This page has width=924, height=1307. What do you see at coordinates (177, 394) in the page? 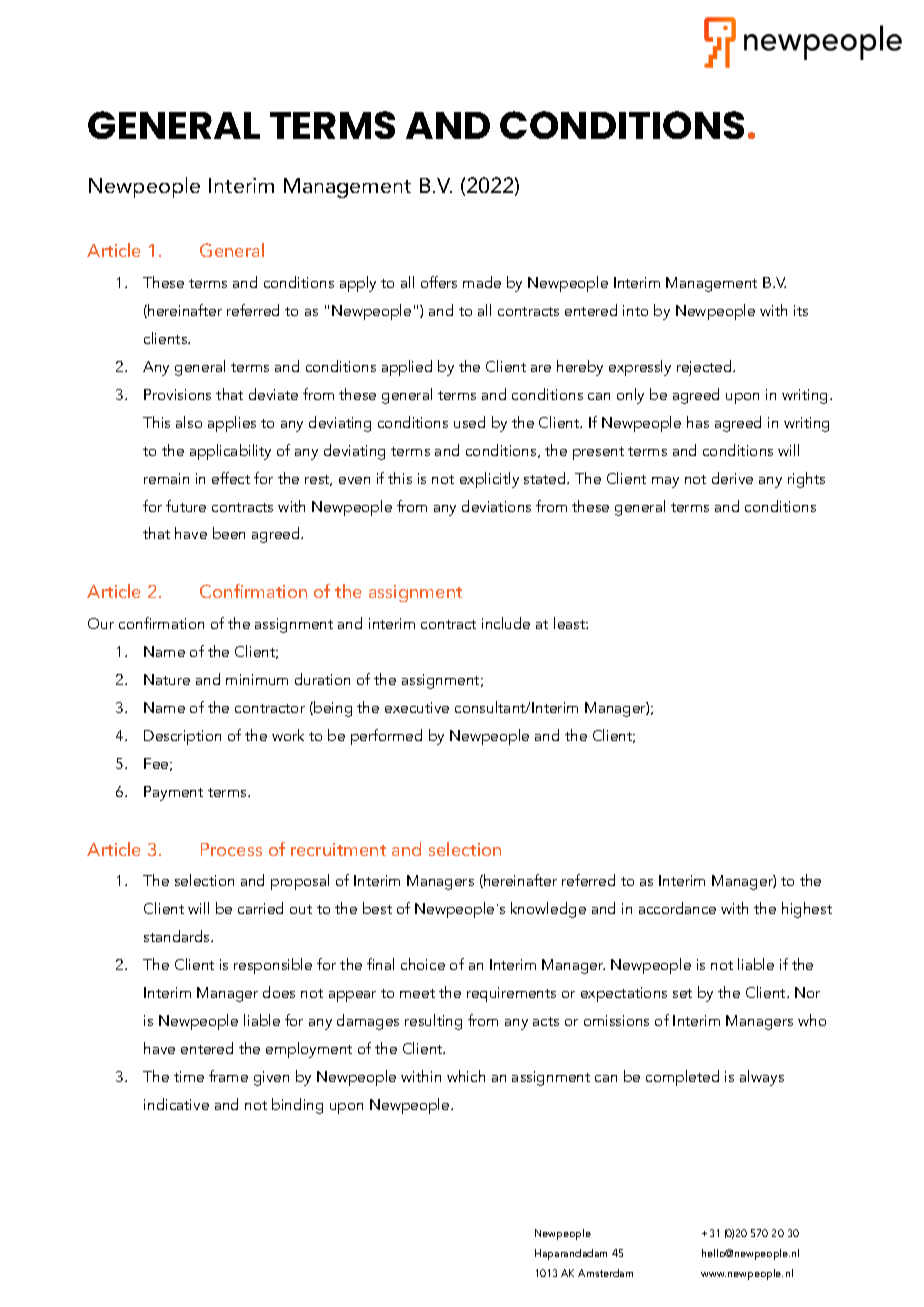
I see `Provisions` at bounding box center [177, 394].
